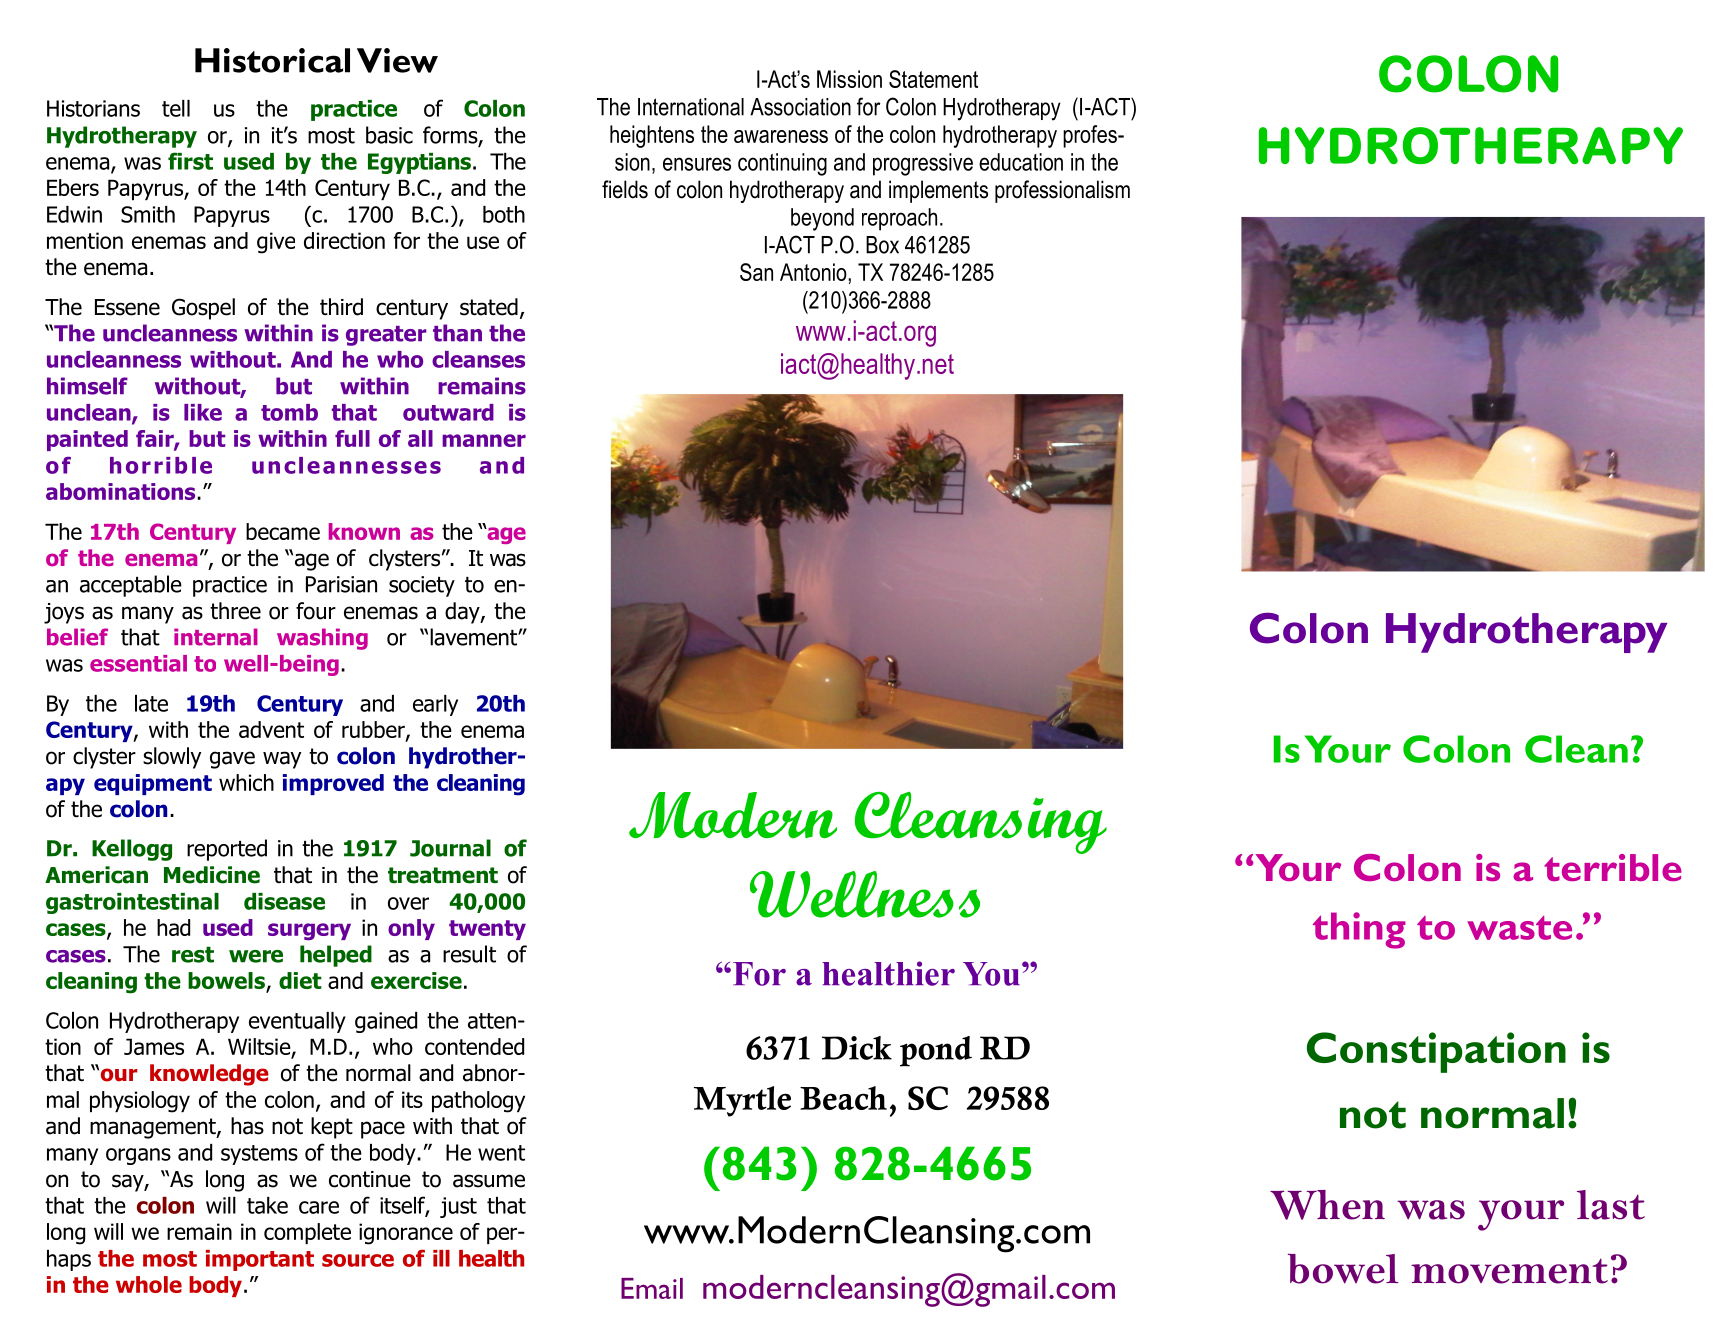 This screenshot has height=1340, width=1734. I want to click on Statement, so click(933, 79).
